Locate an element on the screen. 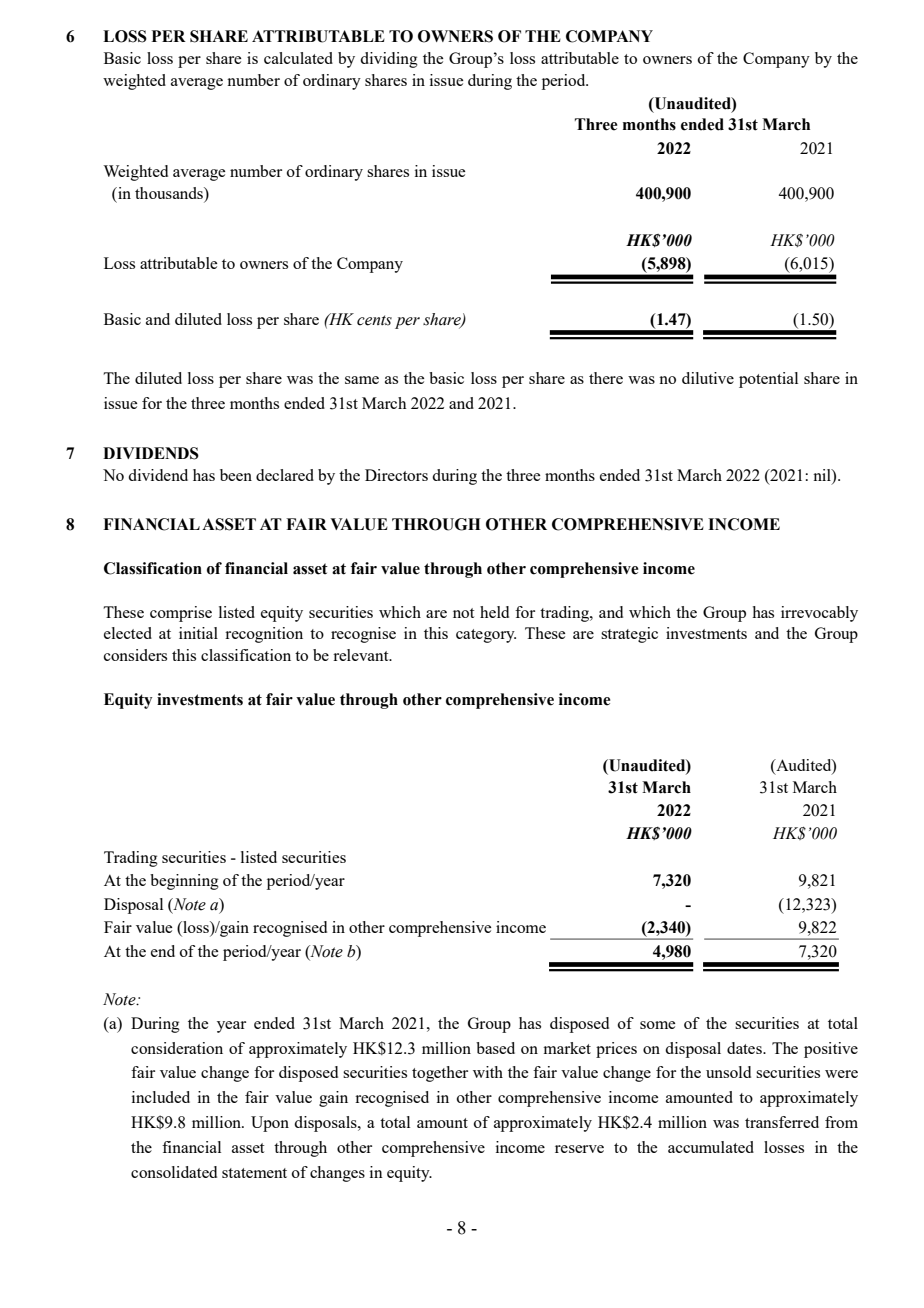 This screenshot has width=924, height=1308. Directors is located at coordinates (396, 475).
